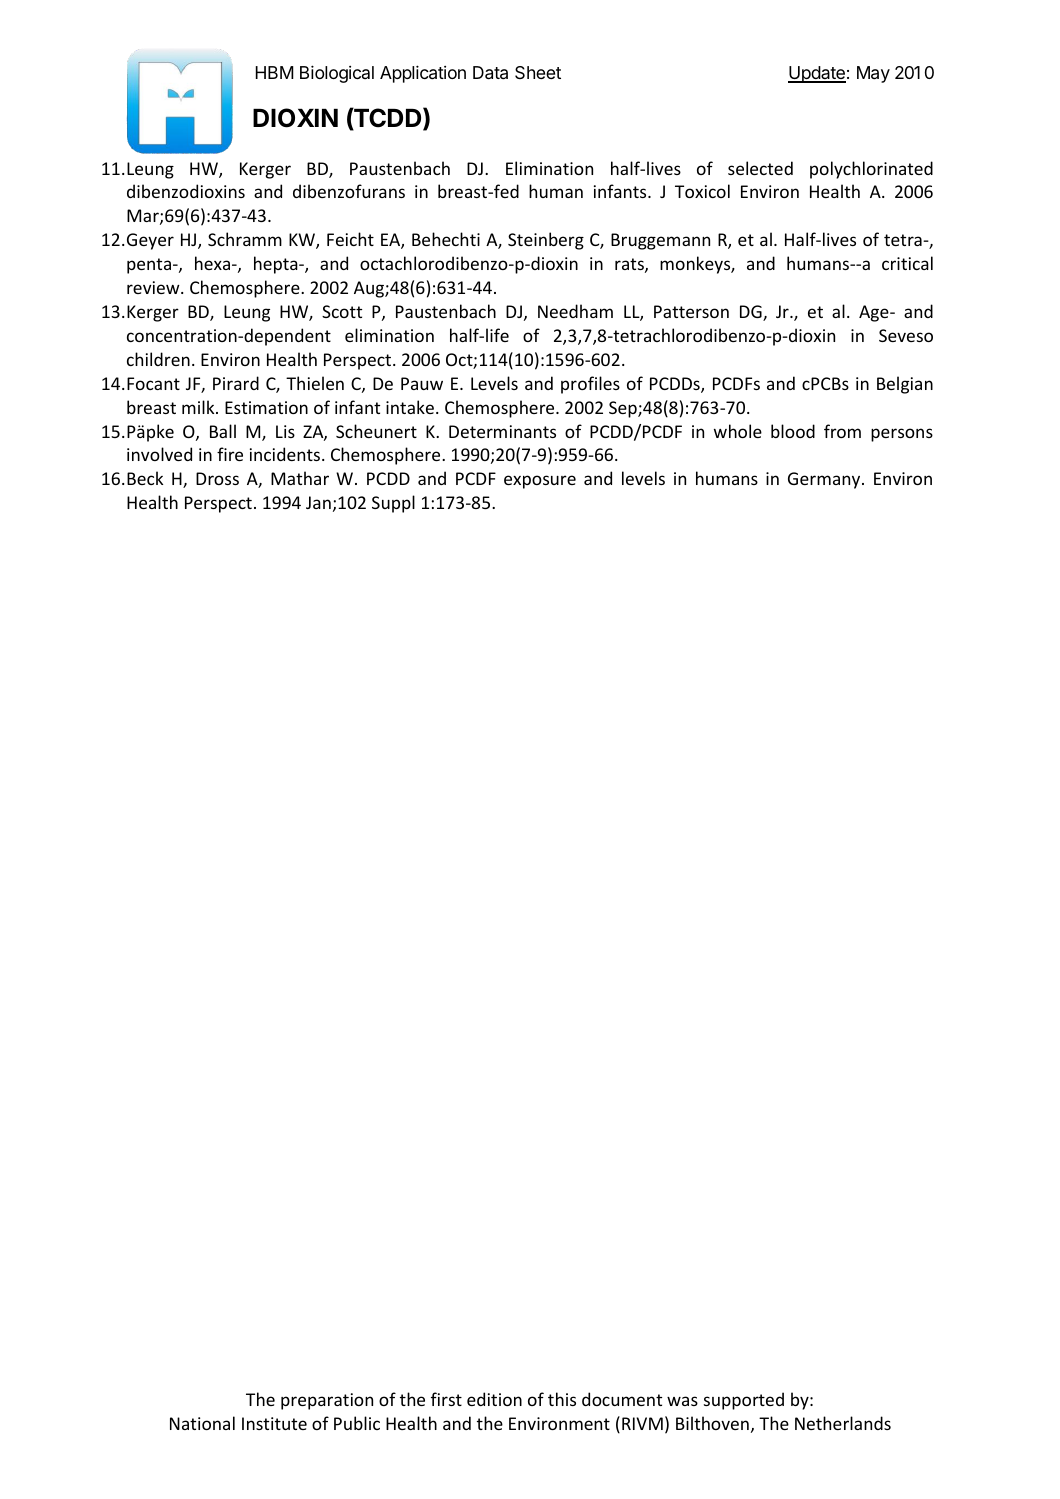 This document has width=1060, height=1499. I want to click on supported, so click(744, 1401).
